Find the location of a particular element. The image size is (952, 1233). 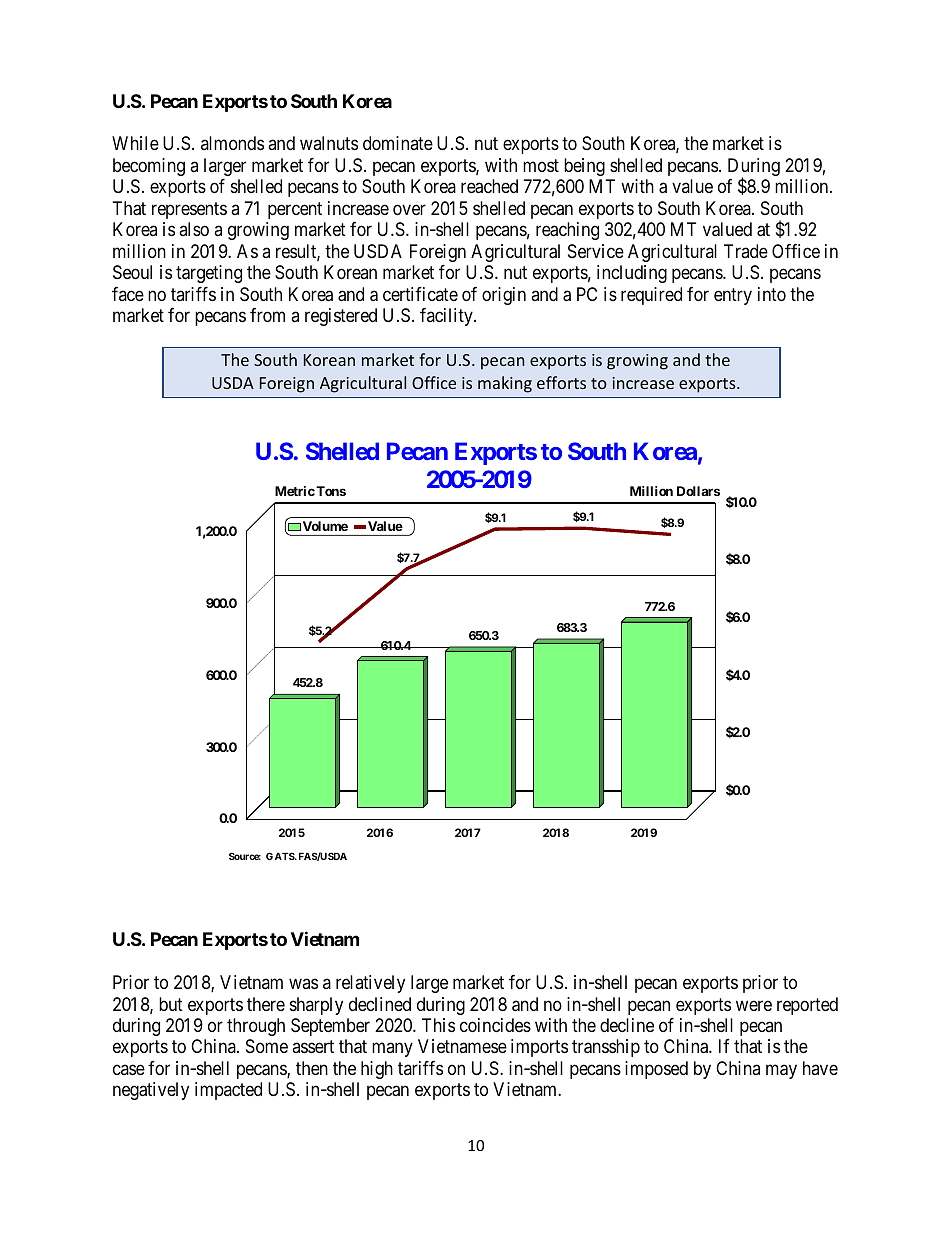

relatively is located at coordinates (370, 984).
